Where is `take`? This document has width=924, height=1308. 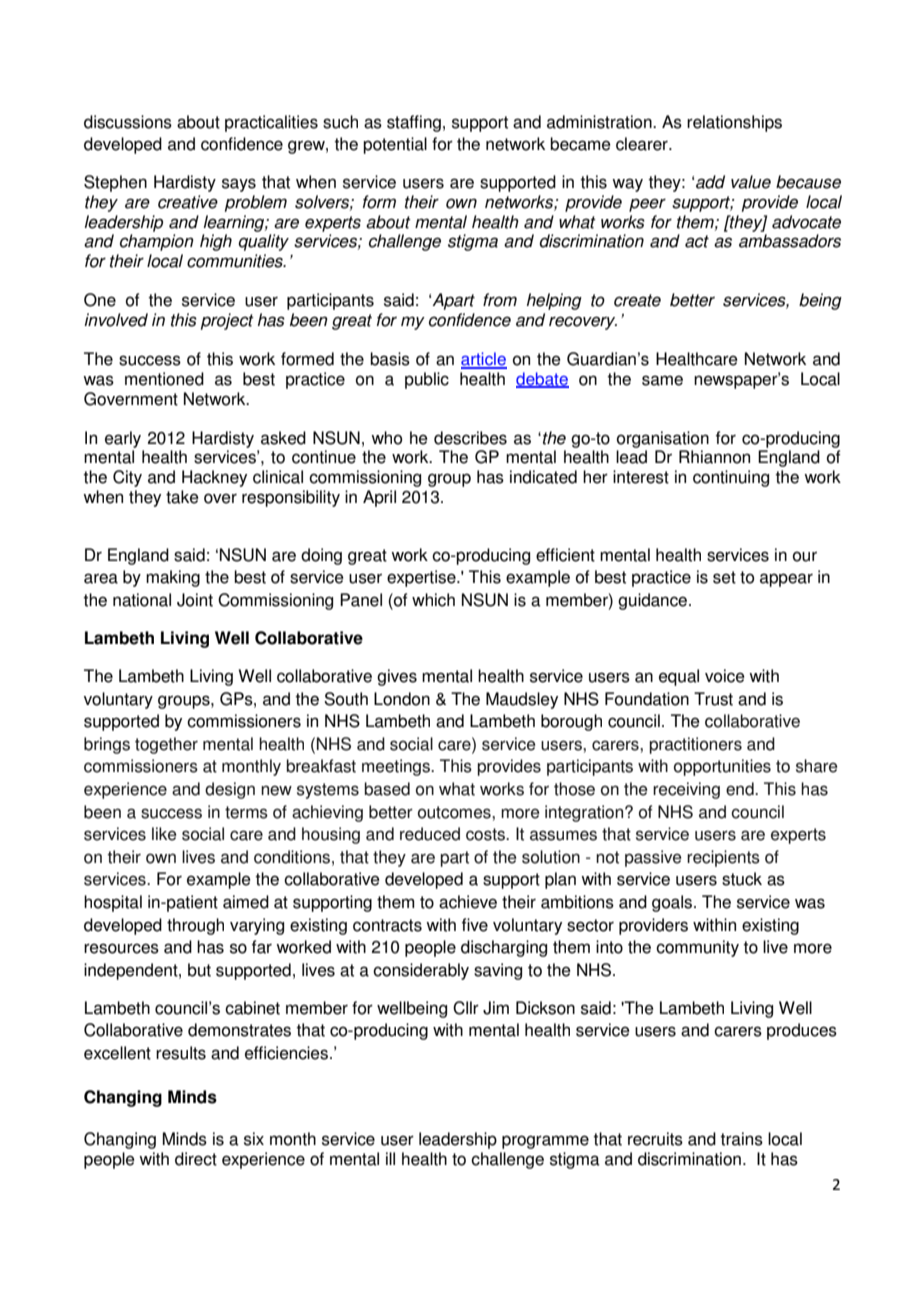 take is located at coordinates (182, 497).
